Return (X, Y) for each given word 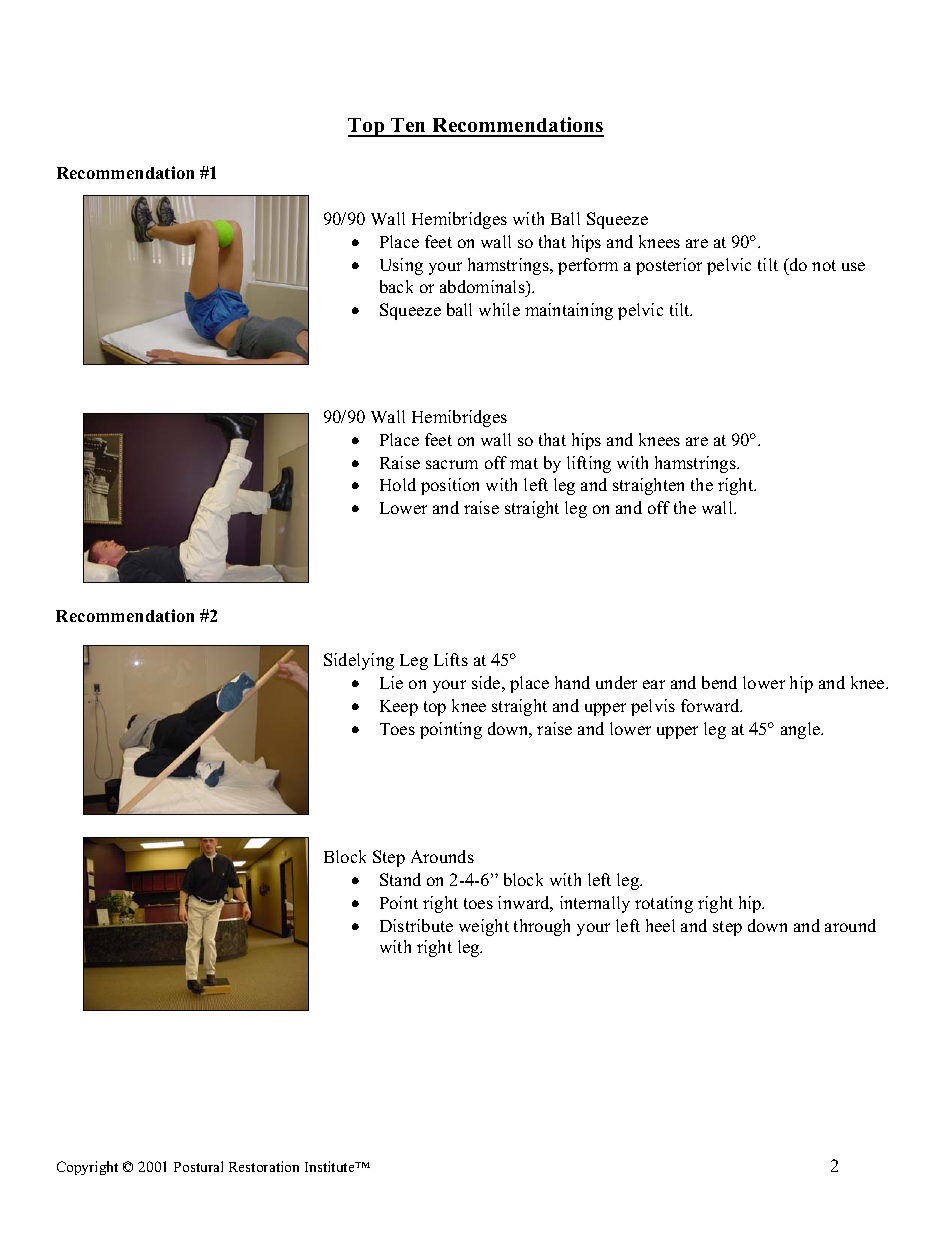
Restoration (264, 1166)
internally (595, 904)
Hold (398, 484)
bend (719, 682)
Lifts (451, 659)
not (824, 265)
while (499, 309)
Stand (400, 879)
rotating (664, 904)
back (396, 286)
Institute (331, 1166)
